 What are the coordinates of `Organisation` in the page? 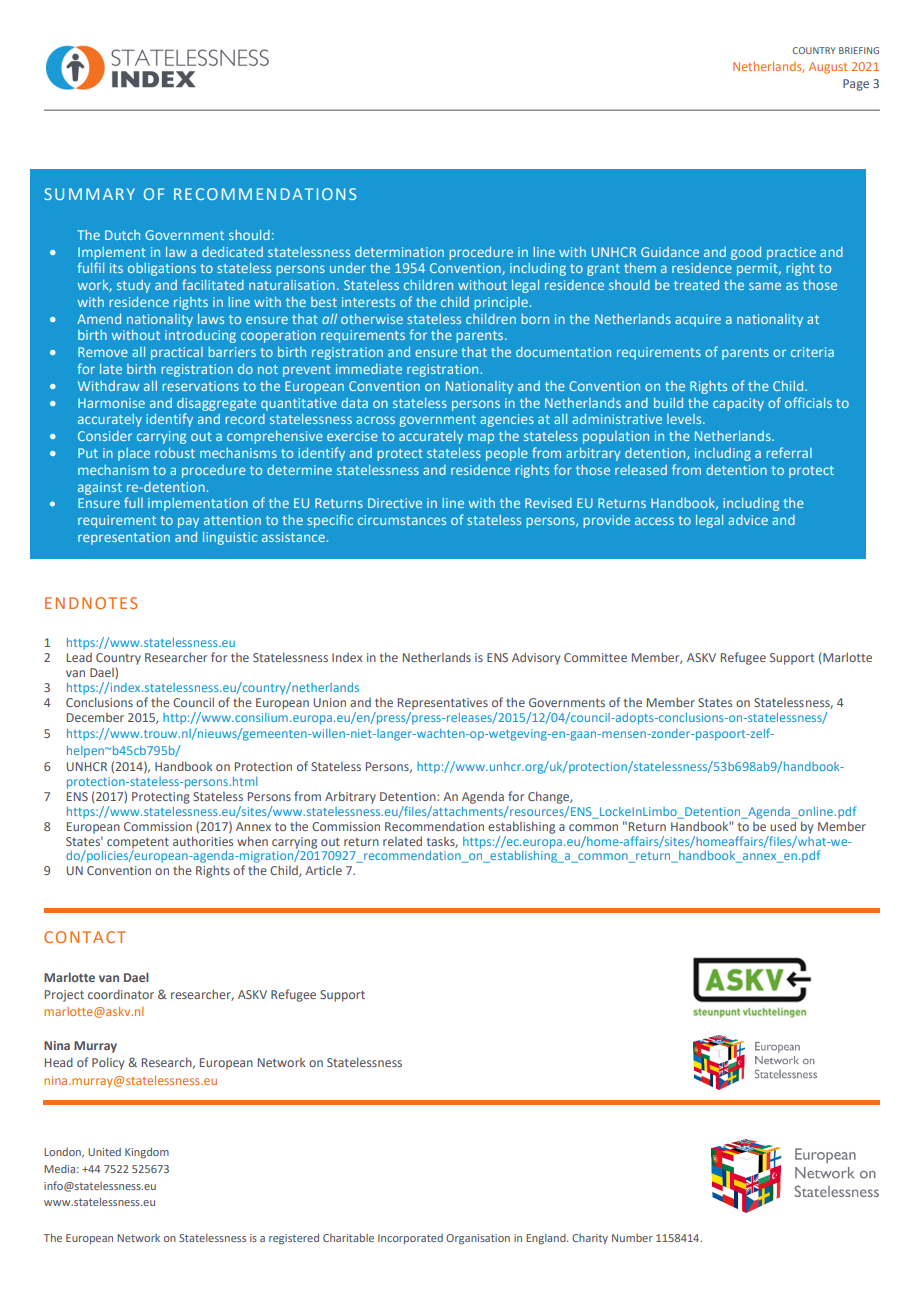 It's located at (478, 1239).
